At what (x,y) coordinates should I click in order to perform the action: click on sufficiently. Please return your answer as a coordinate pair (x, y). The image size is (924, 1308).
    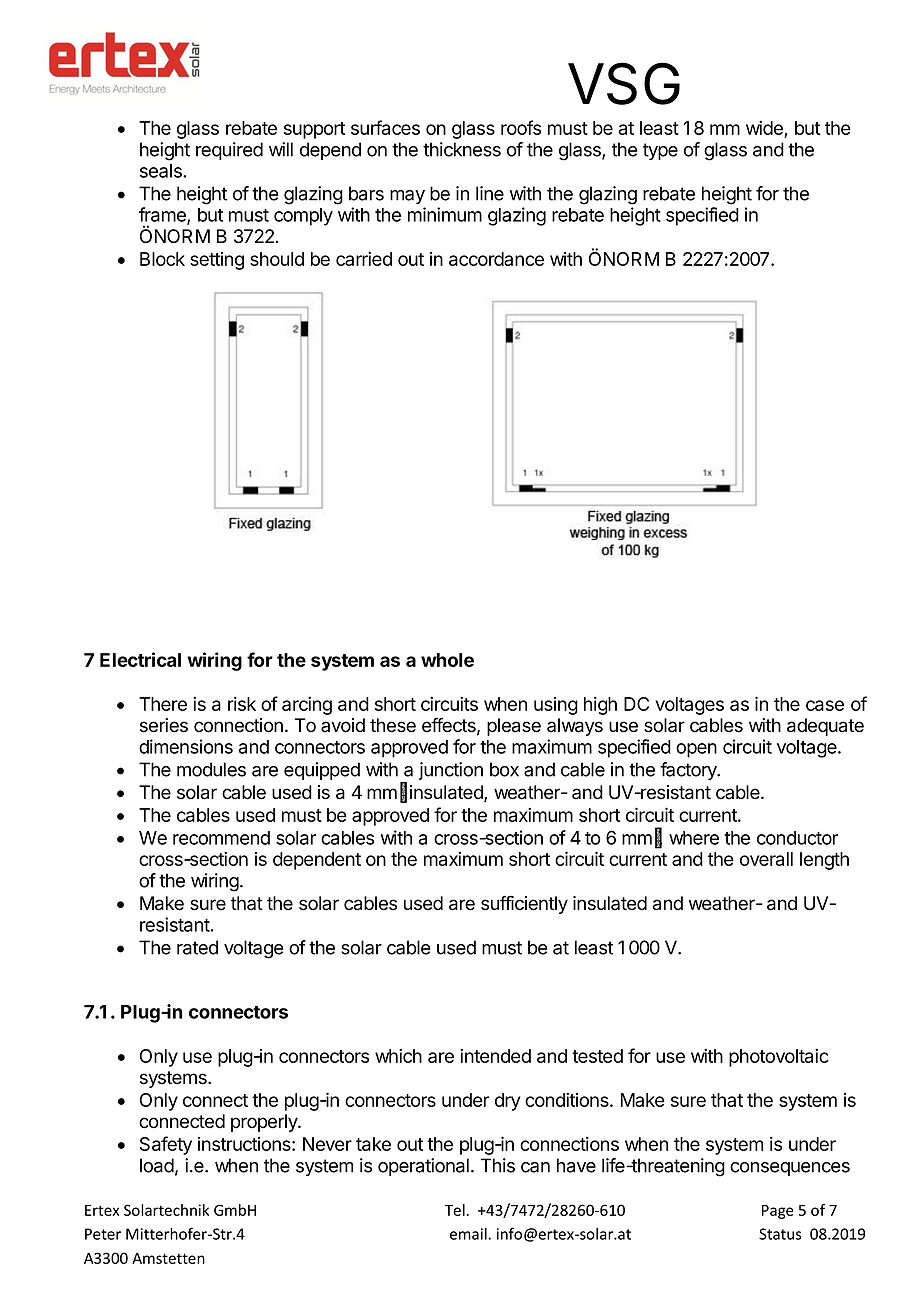
    Looking at the image, I should click on (524, 905).
